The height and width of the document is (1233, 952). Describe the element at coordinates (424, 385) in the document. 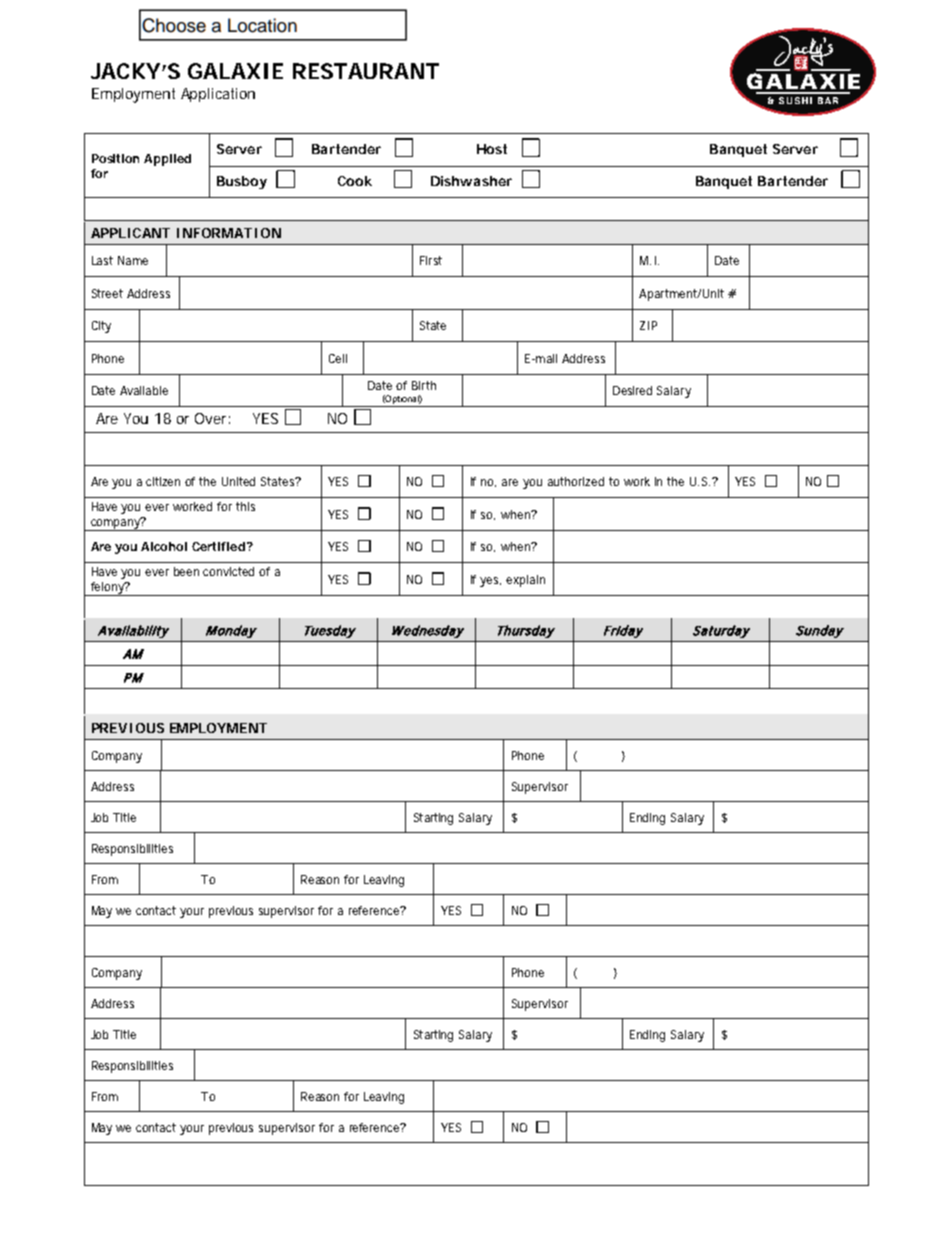

I see `Birth` at that location.
